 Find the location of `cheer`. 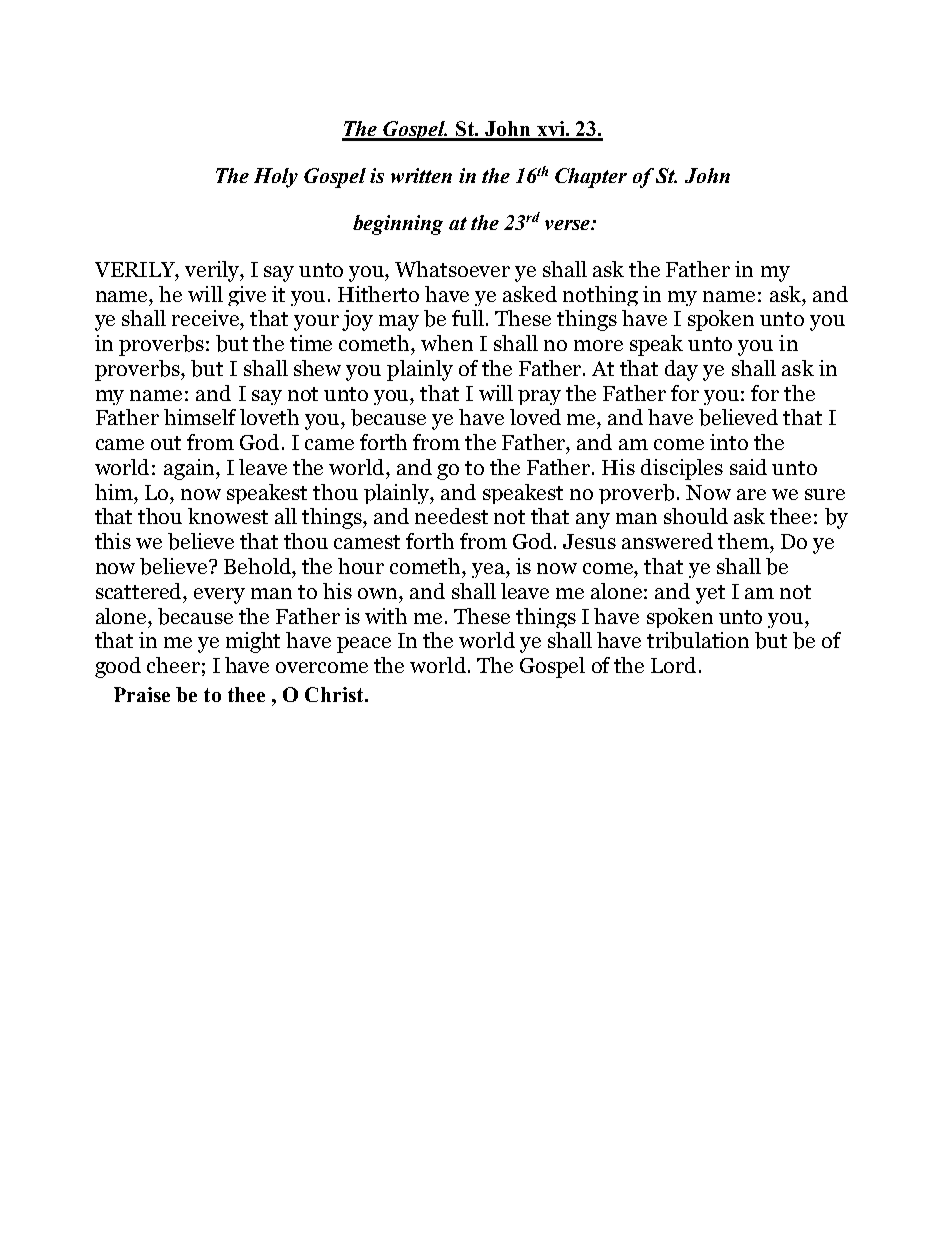

cheer is located at coordinates (173, 665).
